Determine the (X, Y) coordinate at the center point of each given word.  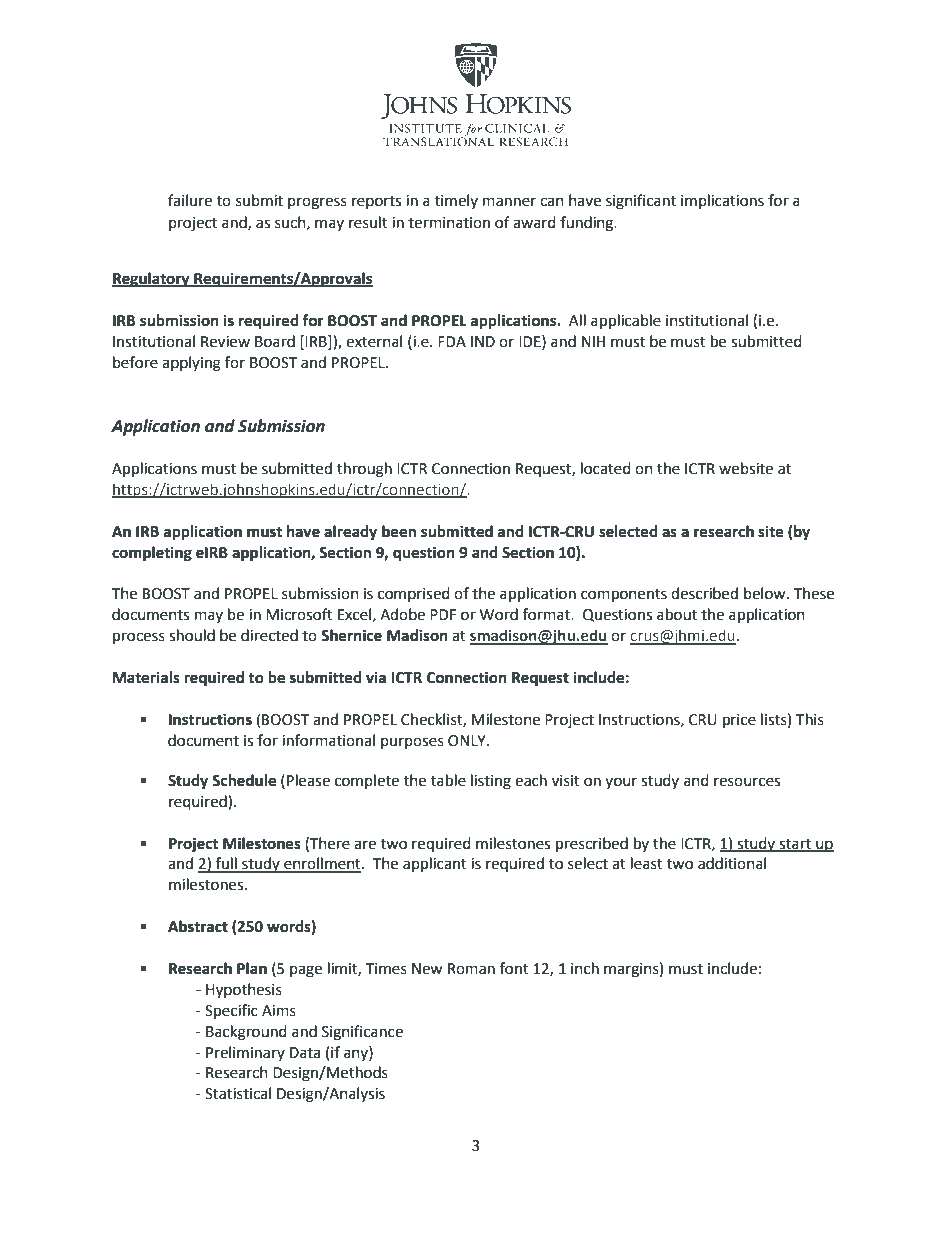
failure (190, 200)
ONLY (468, 741)
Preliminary (245, 1053)
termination (449, 223)
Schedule (244, 780)
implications (722, 201)
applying (191, 364)
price (739, 721)
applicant (435, 865)
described (704, 593)
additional (732, 863)
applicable (626, 322)
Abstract (198, 926)
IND (483, 341)
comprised (414, 594)
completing (152, 554)
